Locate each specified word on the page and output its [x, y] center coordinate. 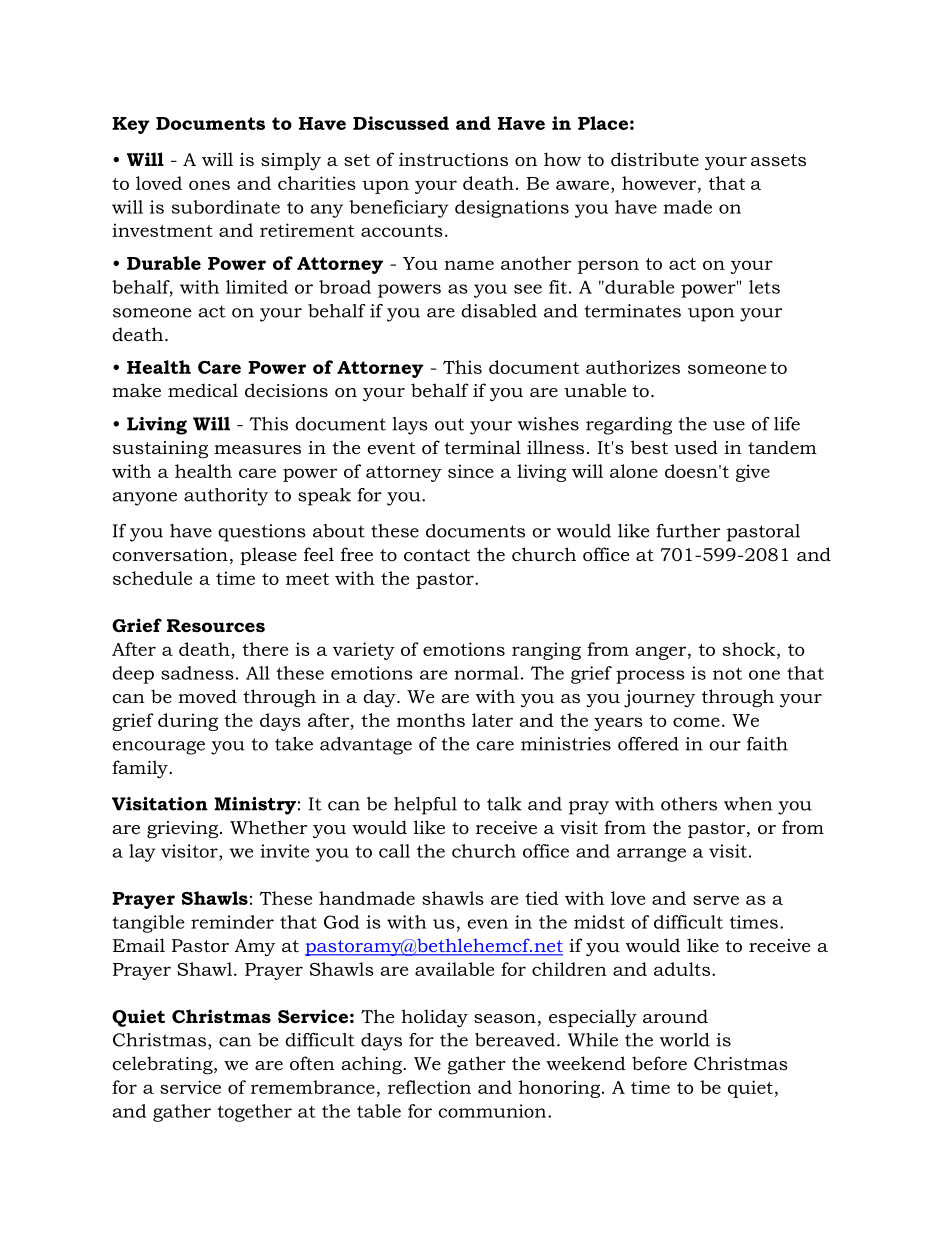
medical [203, 390]
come [696, 722]
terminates [633, 311]
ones [209, 185]
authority [226, 497]
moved [207, 696]
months [431, 720]
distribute [655, 159]
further [688, 531]
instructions [453, 160]
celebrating [163, 1065]
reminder [232, 922]
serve [716, 900]
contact [437, 555]
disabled [499, 311]
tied [542, 898]
